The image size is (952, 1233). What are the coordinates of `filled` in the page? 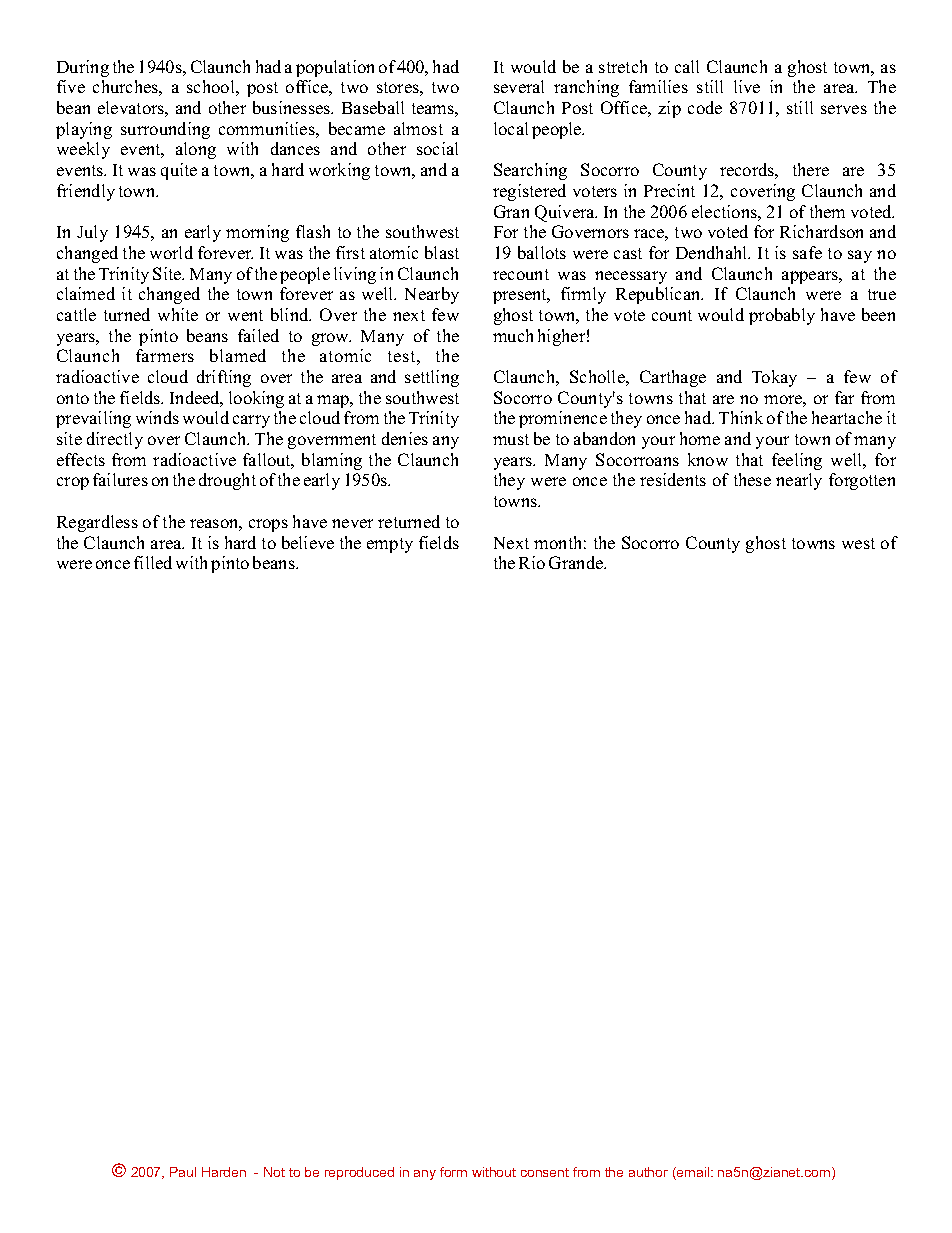 It's located at (153, 562).
